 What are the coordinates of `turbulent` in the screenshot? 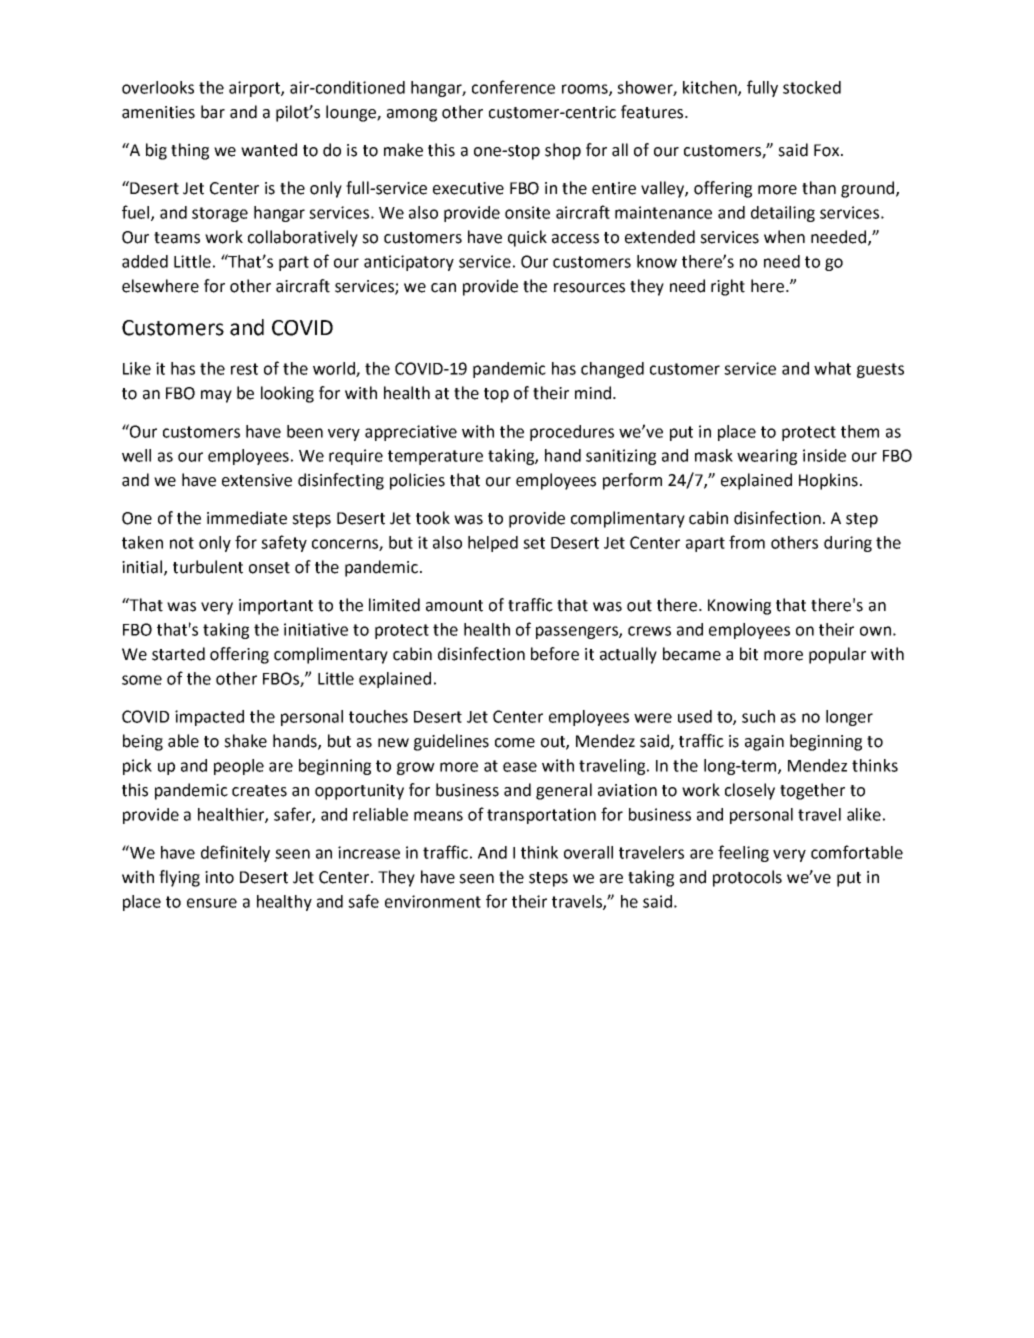 It's located at (208, 567).
